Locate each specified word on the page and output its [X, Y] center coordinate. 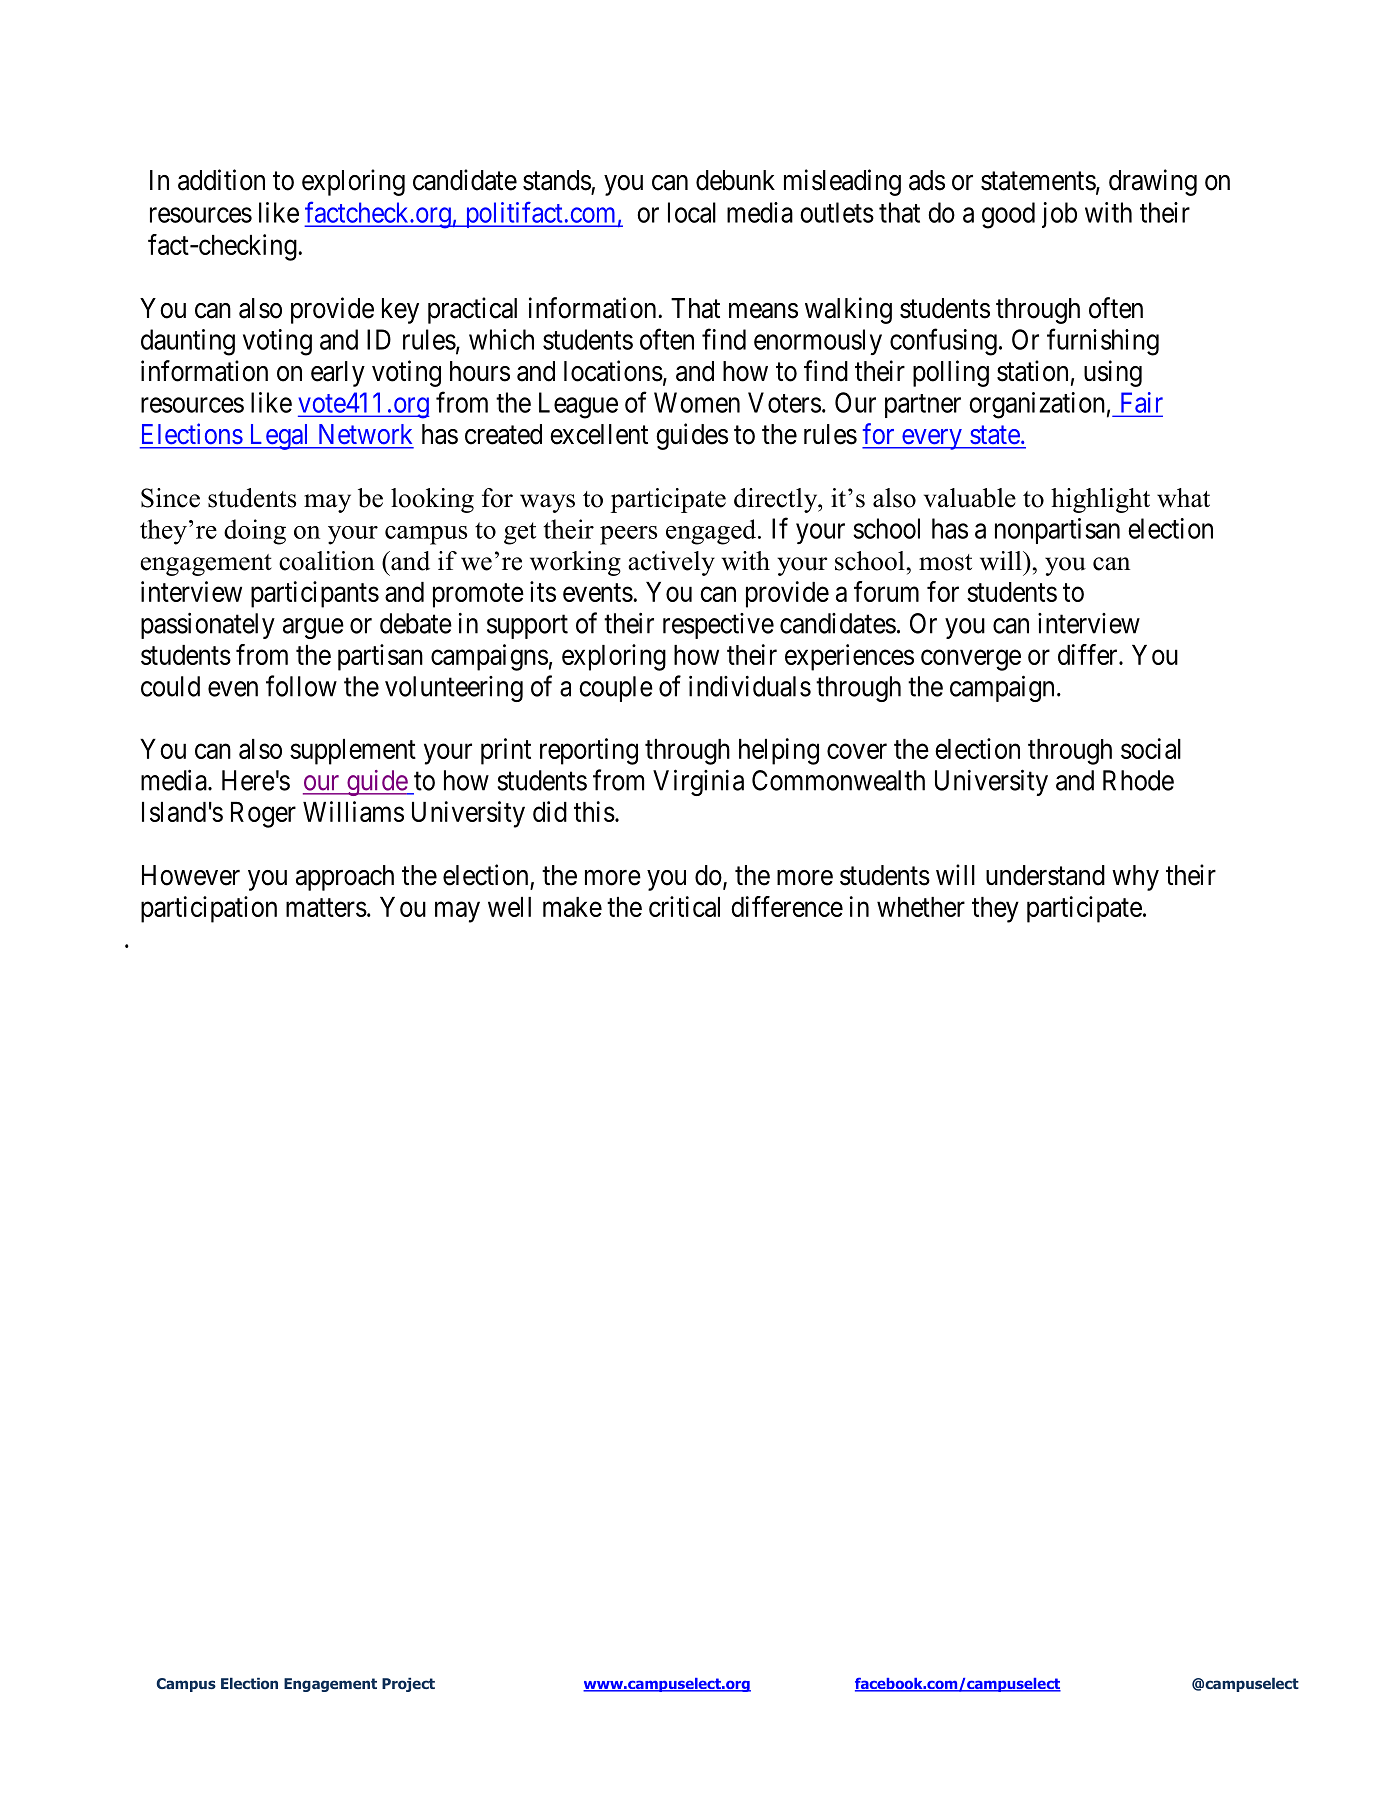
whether [921, 907]
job [1059, 215]
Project [408, 1685]
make [572, 907]
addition [221, 180]
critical [684, 906]
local [692, 212]
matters [326, 907]
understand [1045, 875]
